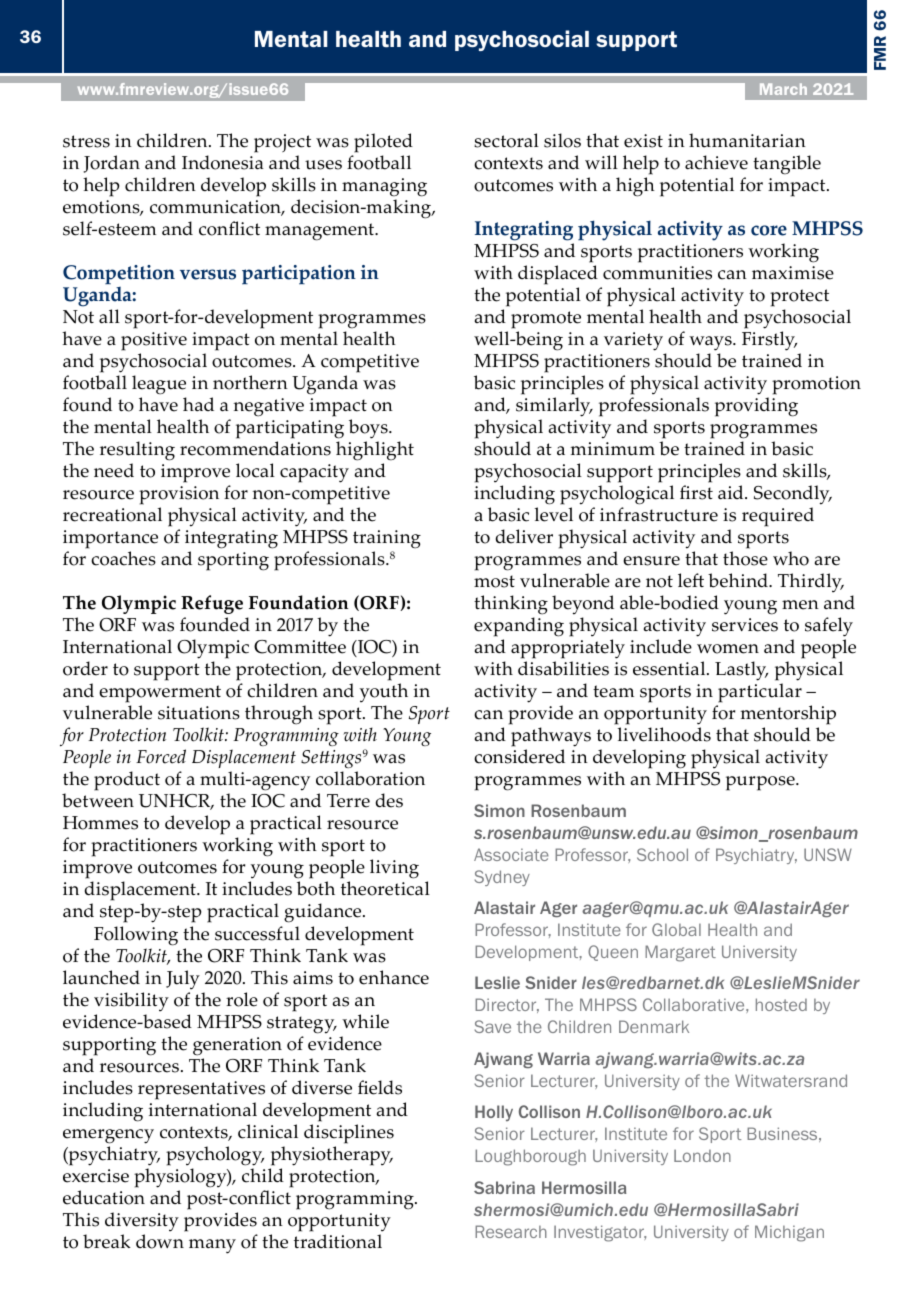 This screenshot has width=924, height=1311. I want to click on sectoral, so click(506, 140).
